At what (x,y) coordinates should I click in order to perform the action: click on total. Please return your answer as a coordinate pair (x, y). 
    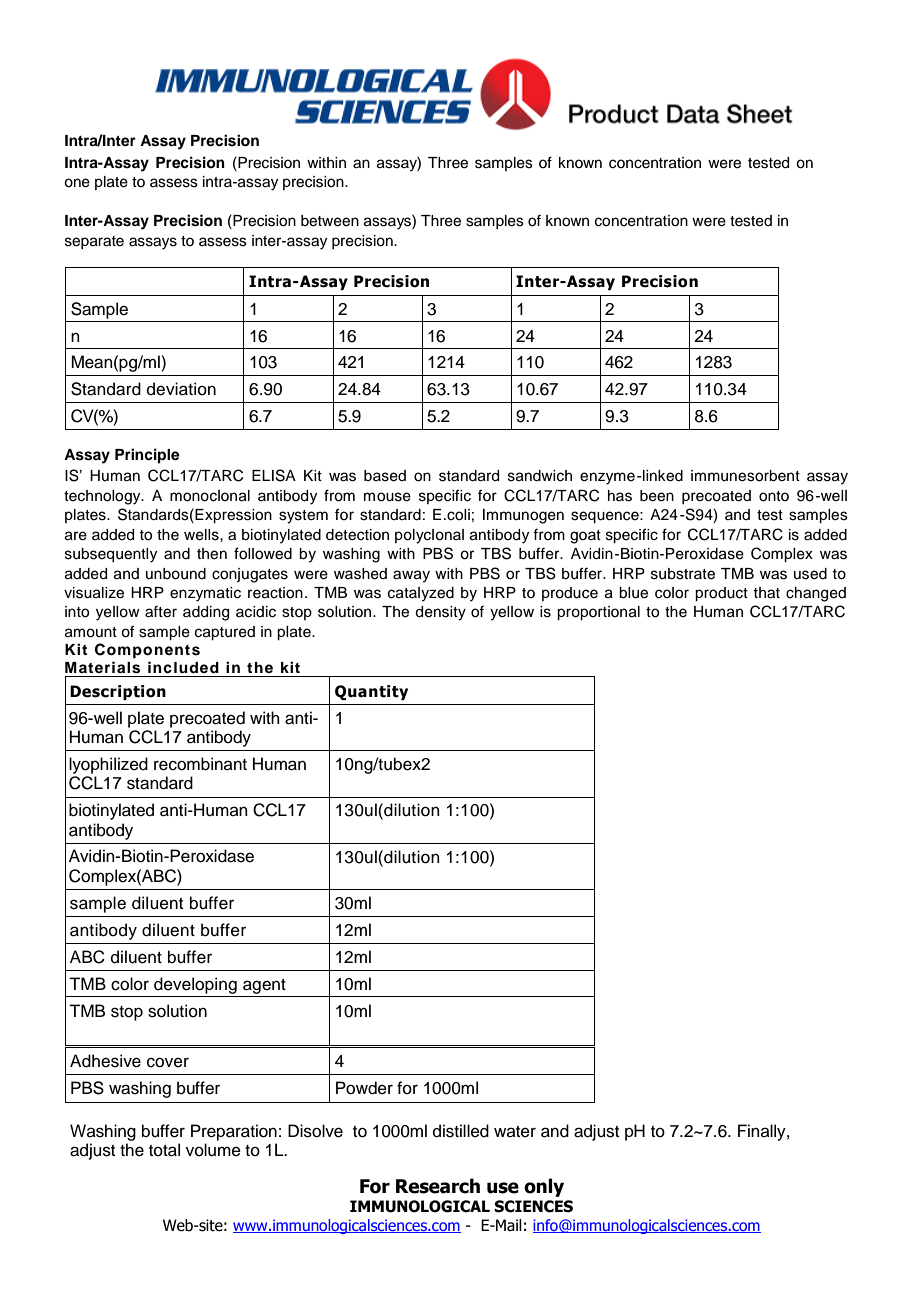
    Looking at the image, I should click on (164, 1150).
